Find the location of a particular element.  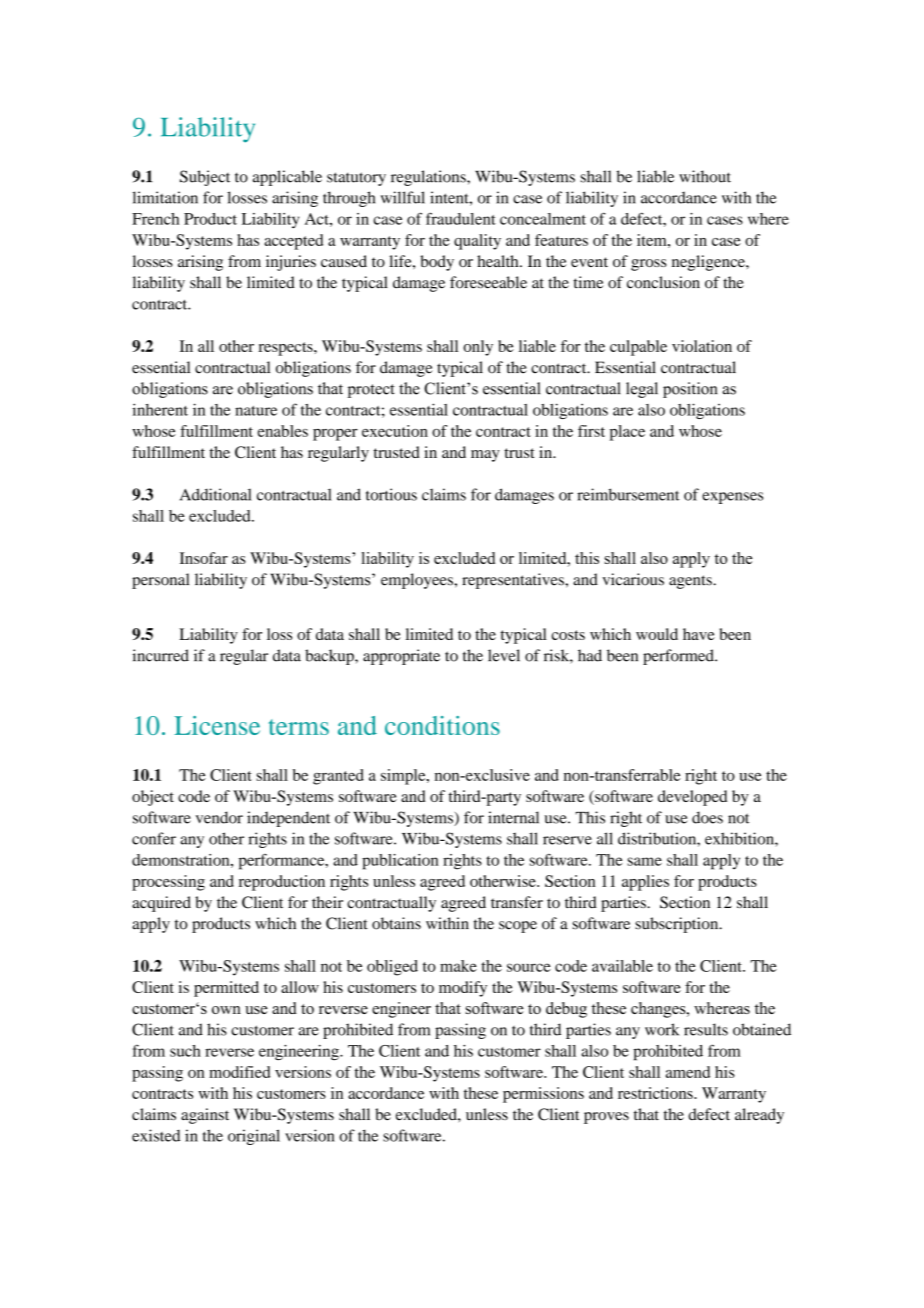

against is located at coordinates (205, 1116).
